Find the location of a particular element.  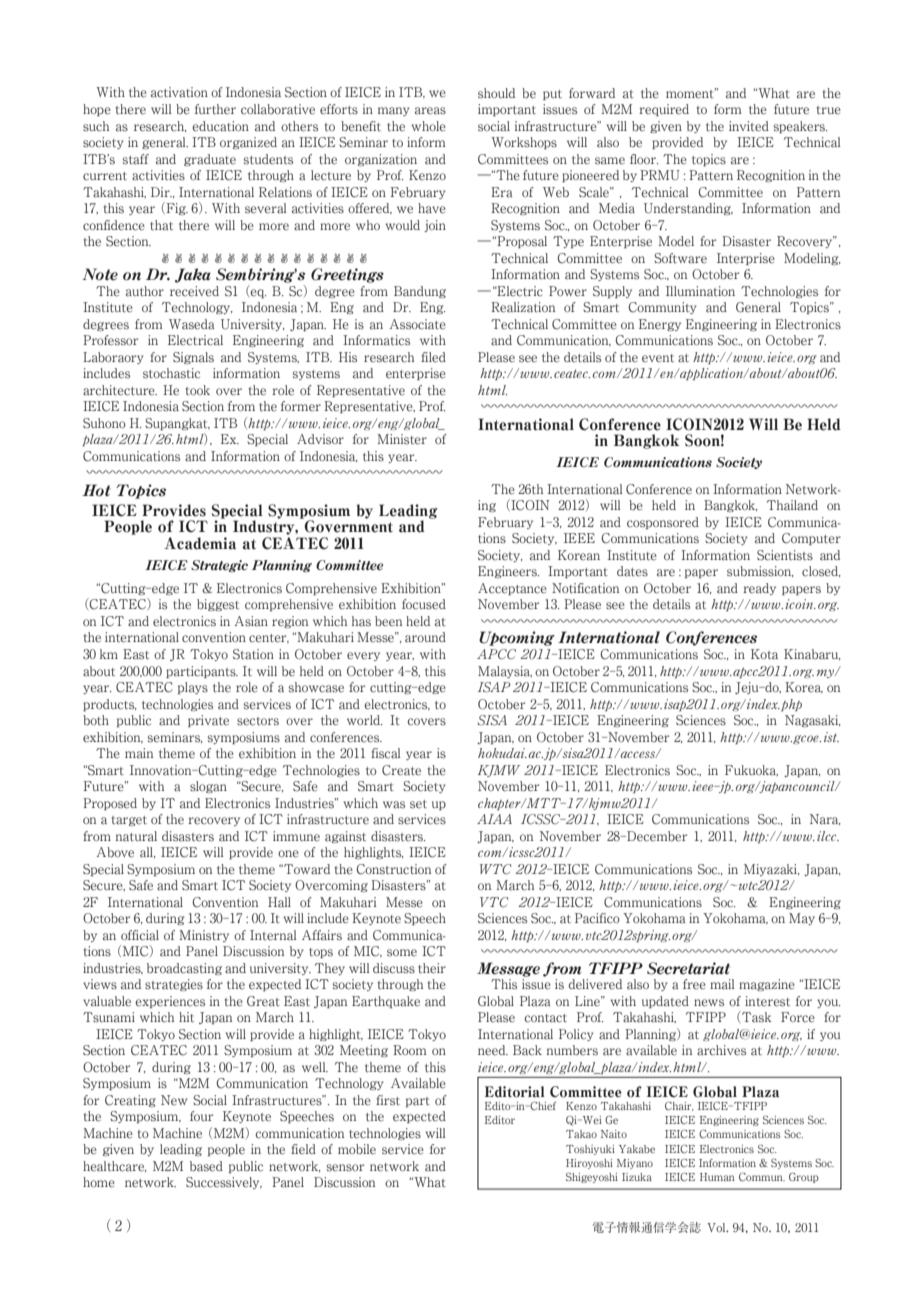

Human is located at coordinates (717, 1177).
